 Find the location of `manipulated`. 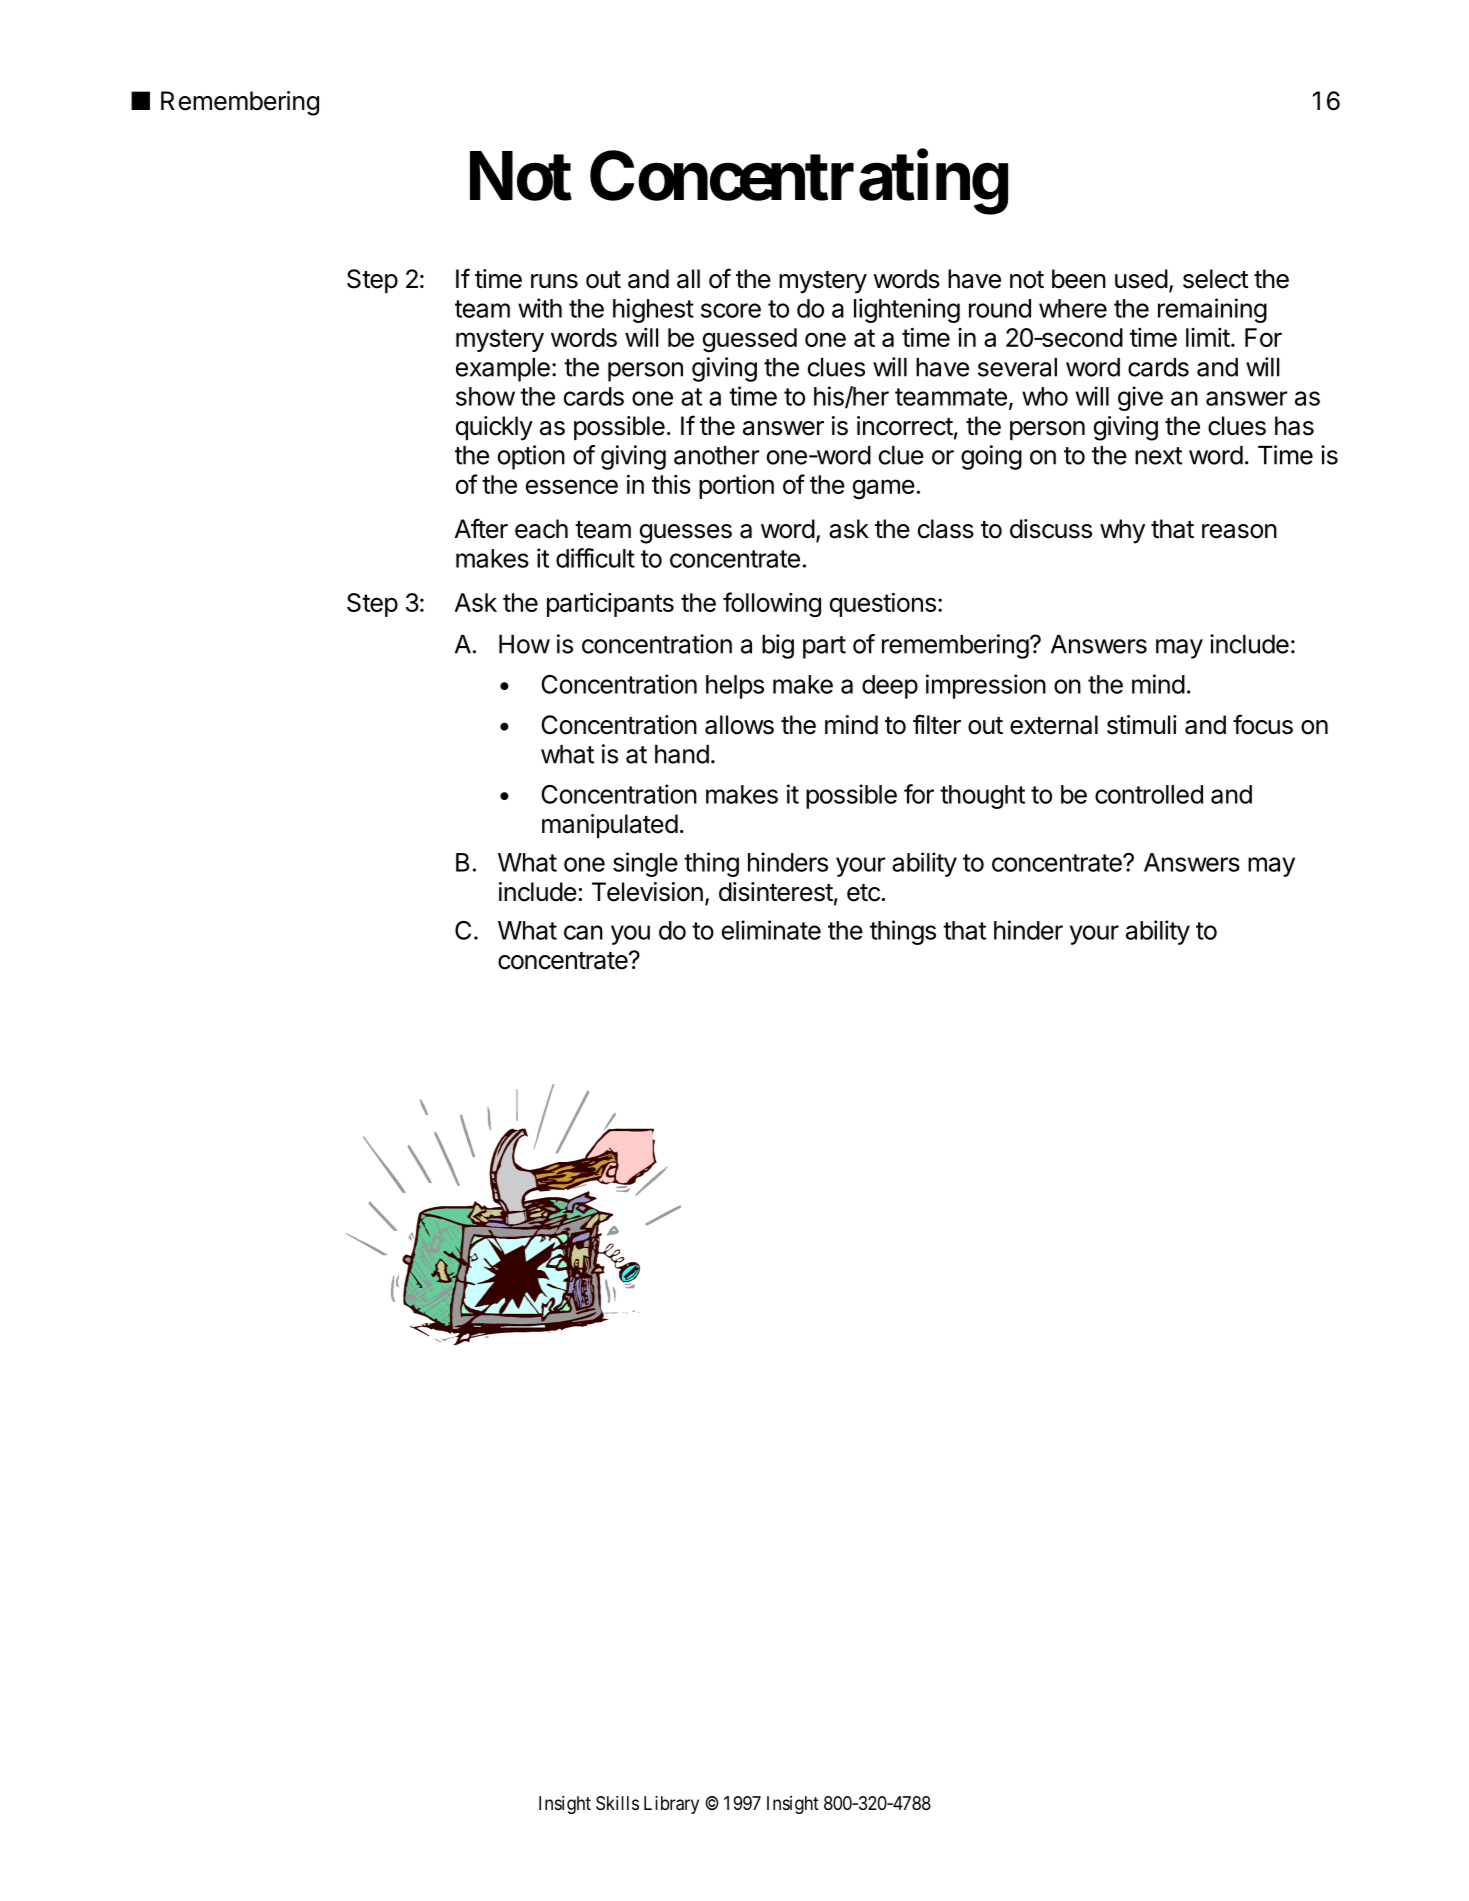

manipulated is located at coordinates (610, 826).
